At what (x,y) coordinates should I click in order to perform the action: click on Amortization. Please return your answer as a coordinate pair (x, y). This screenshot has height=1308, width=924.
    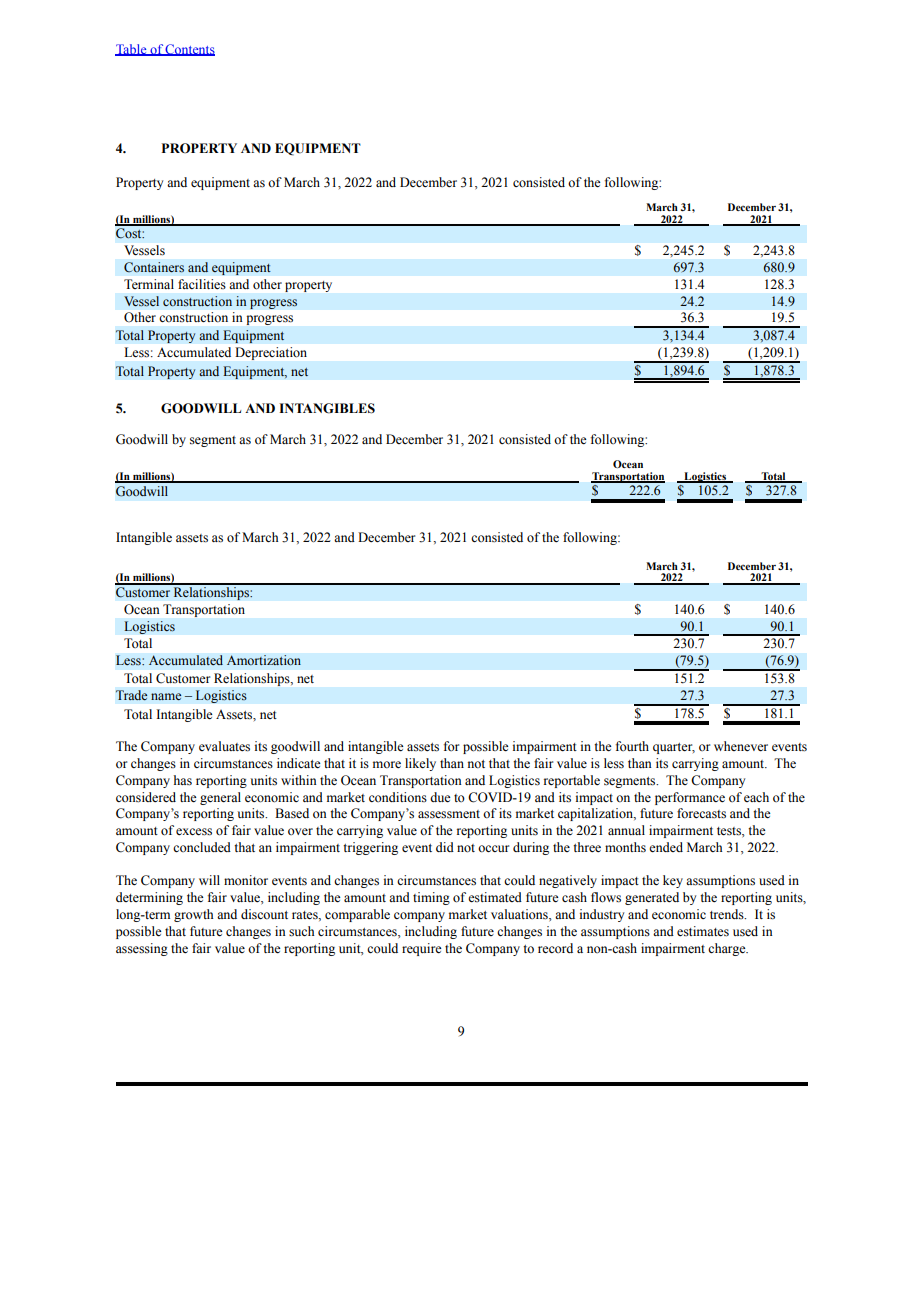
    Looking at the image, I should click on (264, 660).
